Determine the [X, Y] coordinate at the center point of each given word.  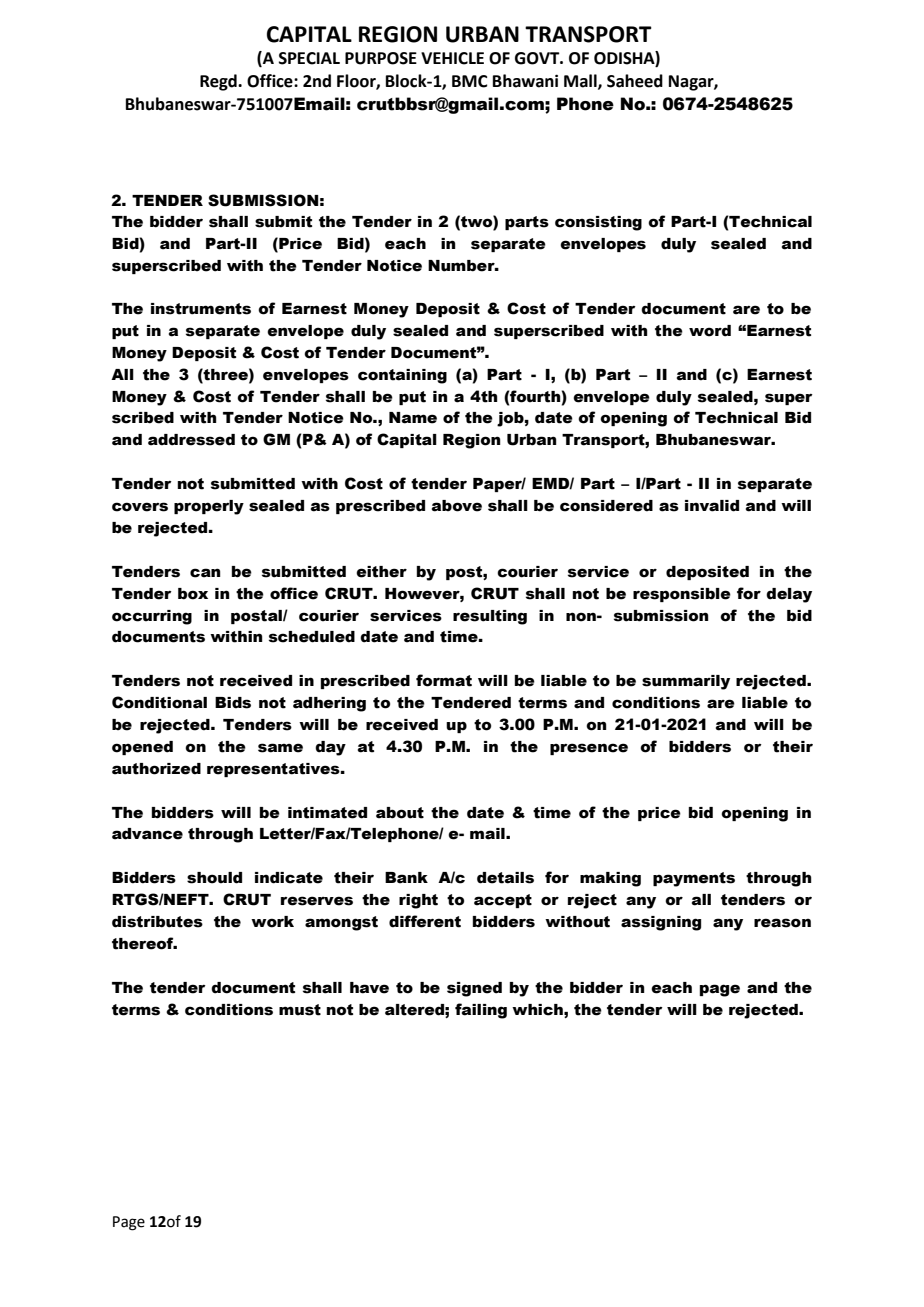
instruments [201, 309]
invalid [712, 506]
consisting [598, 223]
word [710, 331]
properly [209, 507]
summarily [686, 682]
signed [474, 989]
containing [402, 376]
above [457, 506]
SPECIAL [309, 58]
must [300, 1010]
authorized [156, 769]
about [400, 813]
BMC [470, 81]
